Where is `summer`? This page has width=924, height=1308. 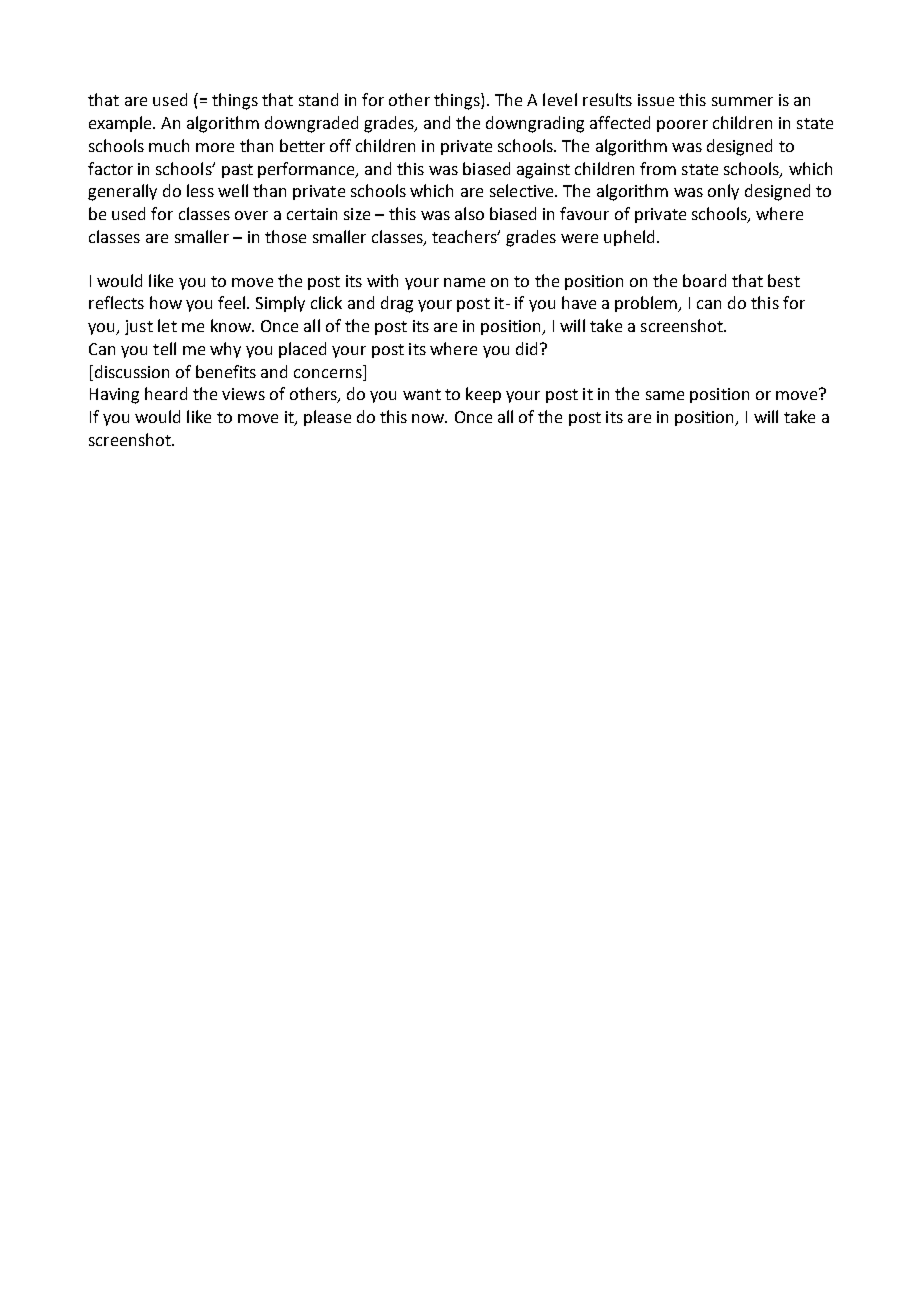
summer is located at coordinates (742, 101).
